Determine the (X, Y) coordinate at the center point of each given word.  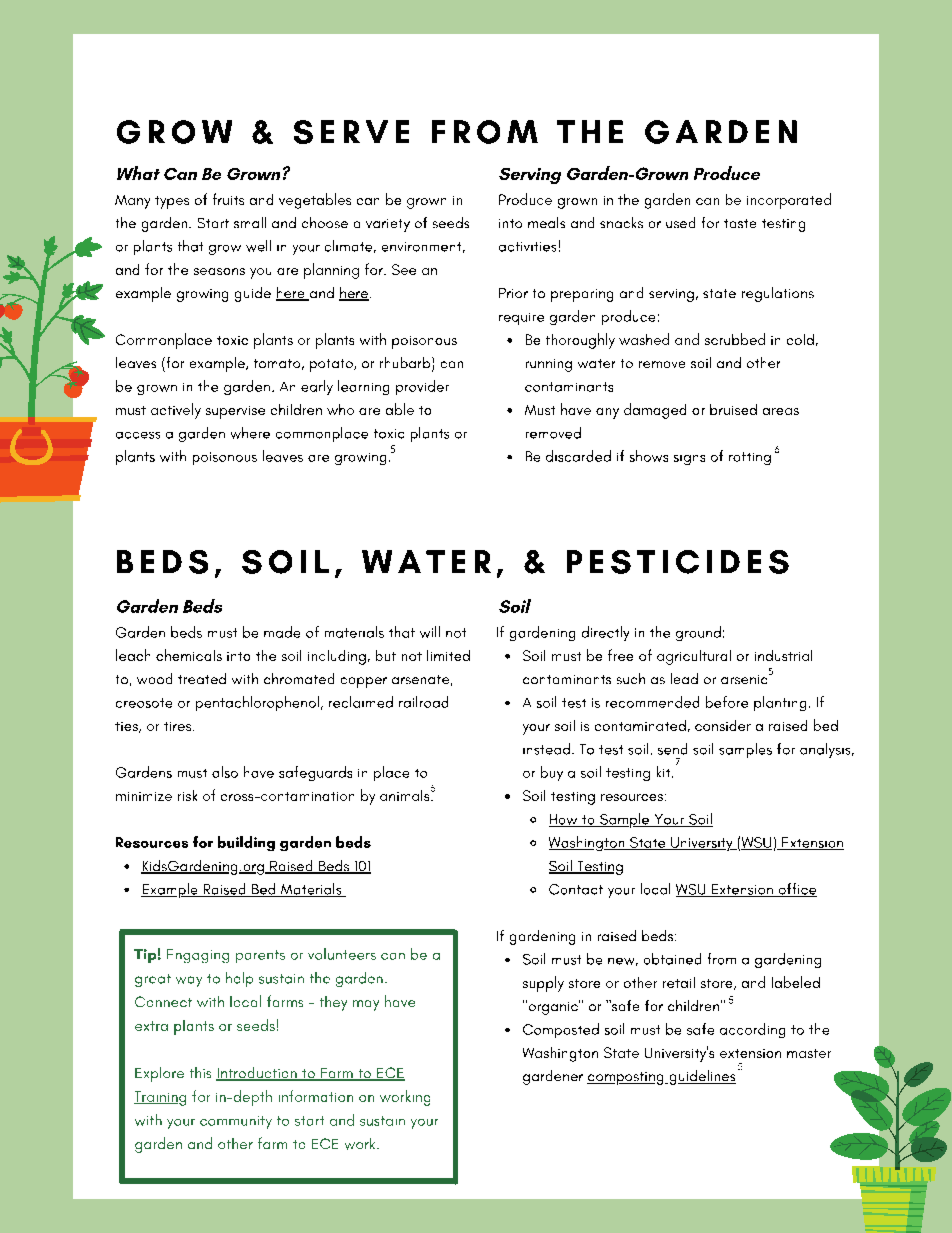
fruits (228, 199)
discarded (578, 456)
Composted (561, 1030)
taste (740, 223)
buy (552, 773)
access (138, 435)
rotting (750, 458)
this (200, 1072)
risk (187, 795)
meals (546, 222)
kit (665, 772)
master (809, 1053)
